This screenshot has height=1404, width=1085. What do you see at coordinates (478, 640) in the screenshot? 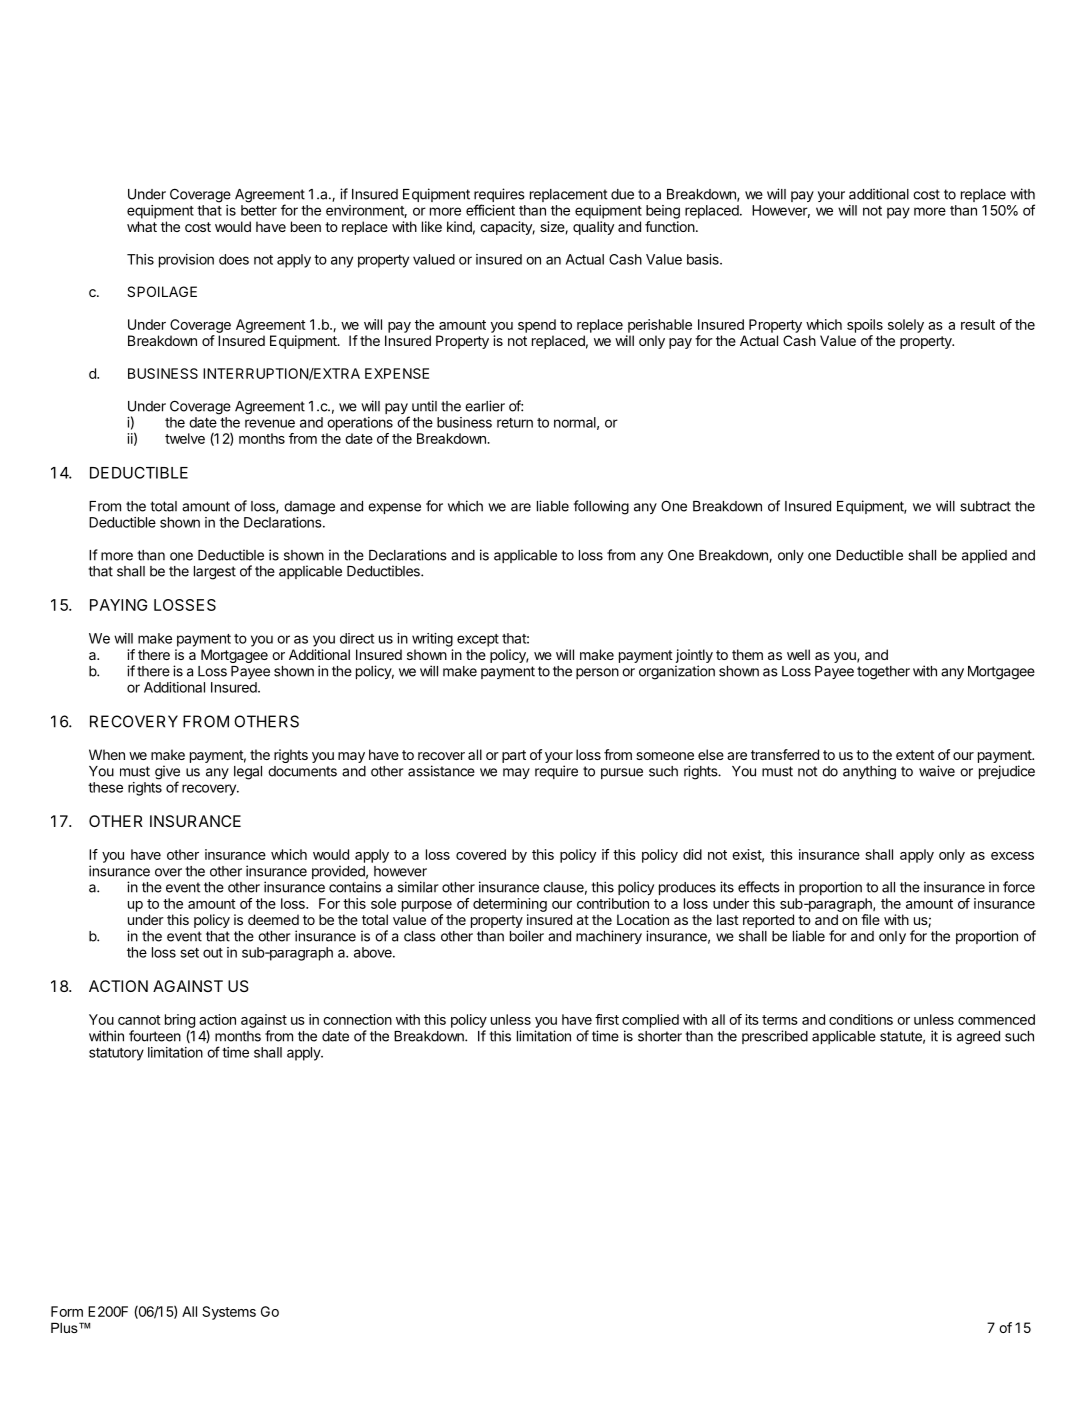
I see `except` at bounding box center [478, 640].
